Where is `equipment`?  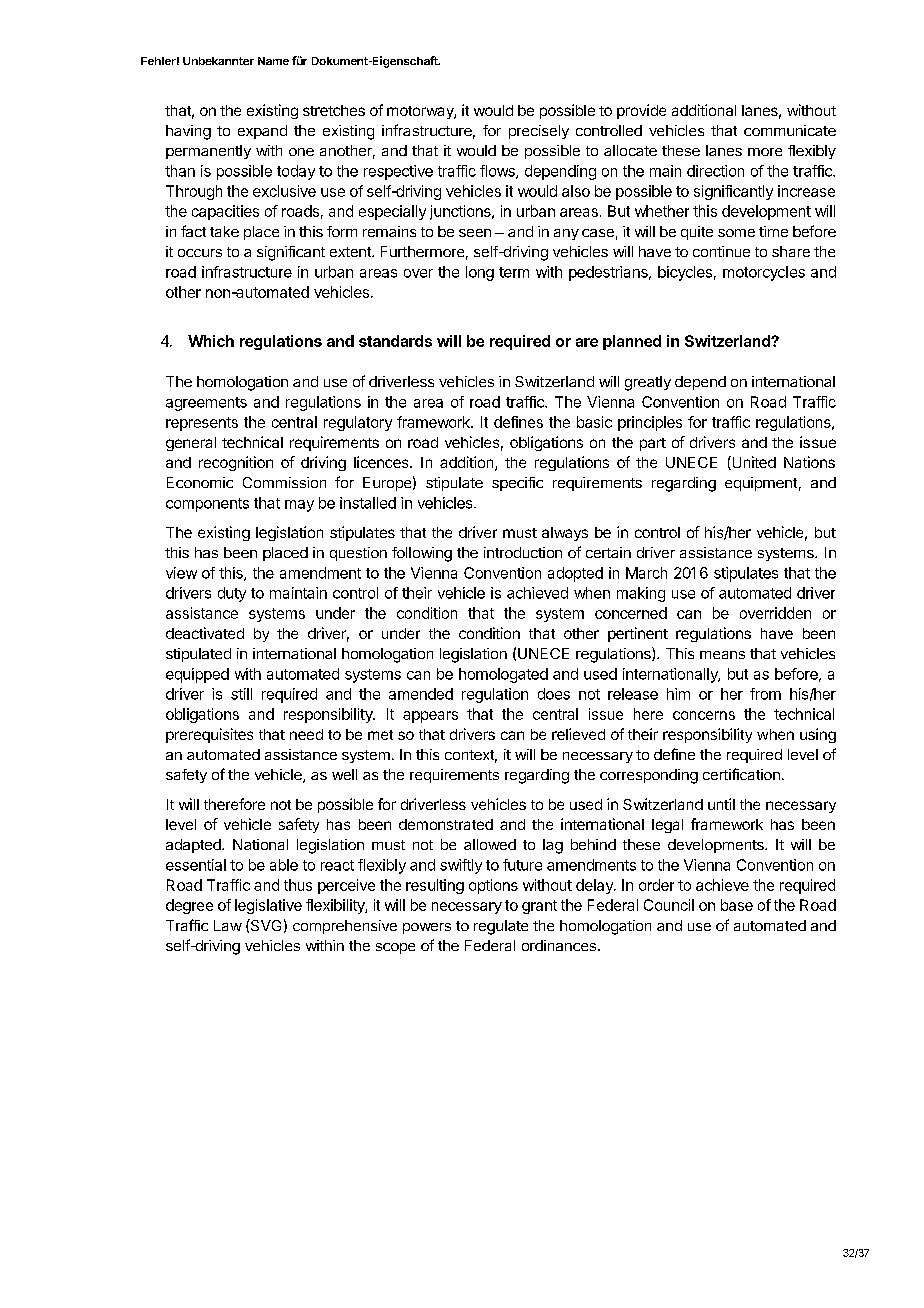 equipment is located at coordinates (761, 484).
